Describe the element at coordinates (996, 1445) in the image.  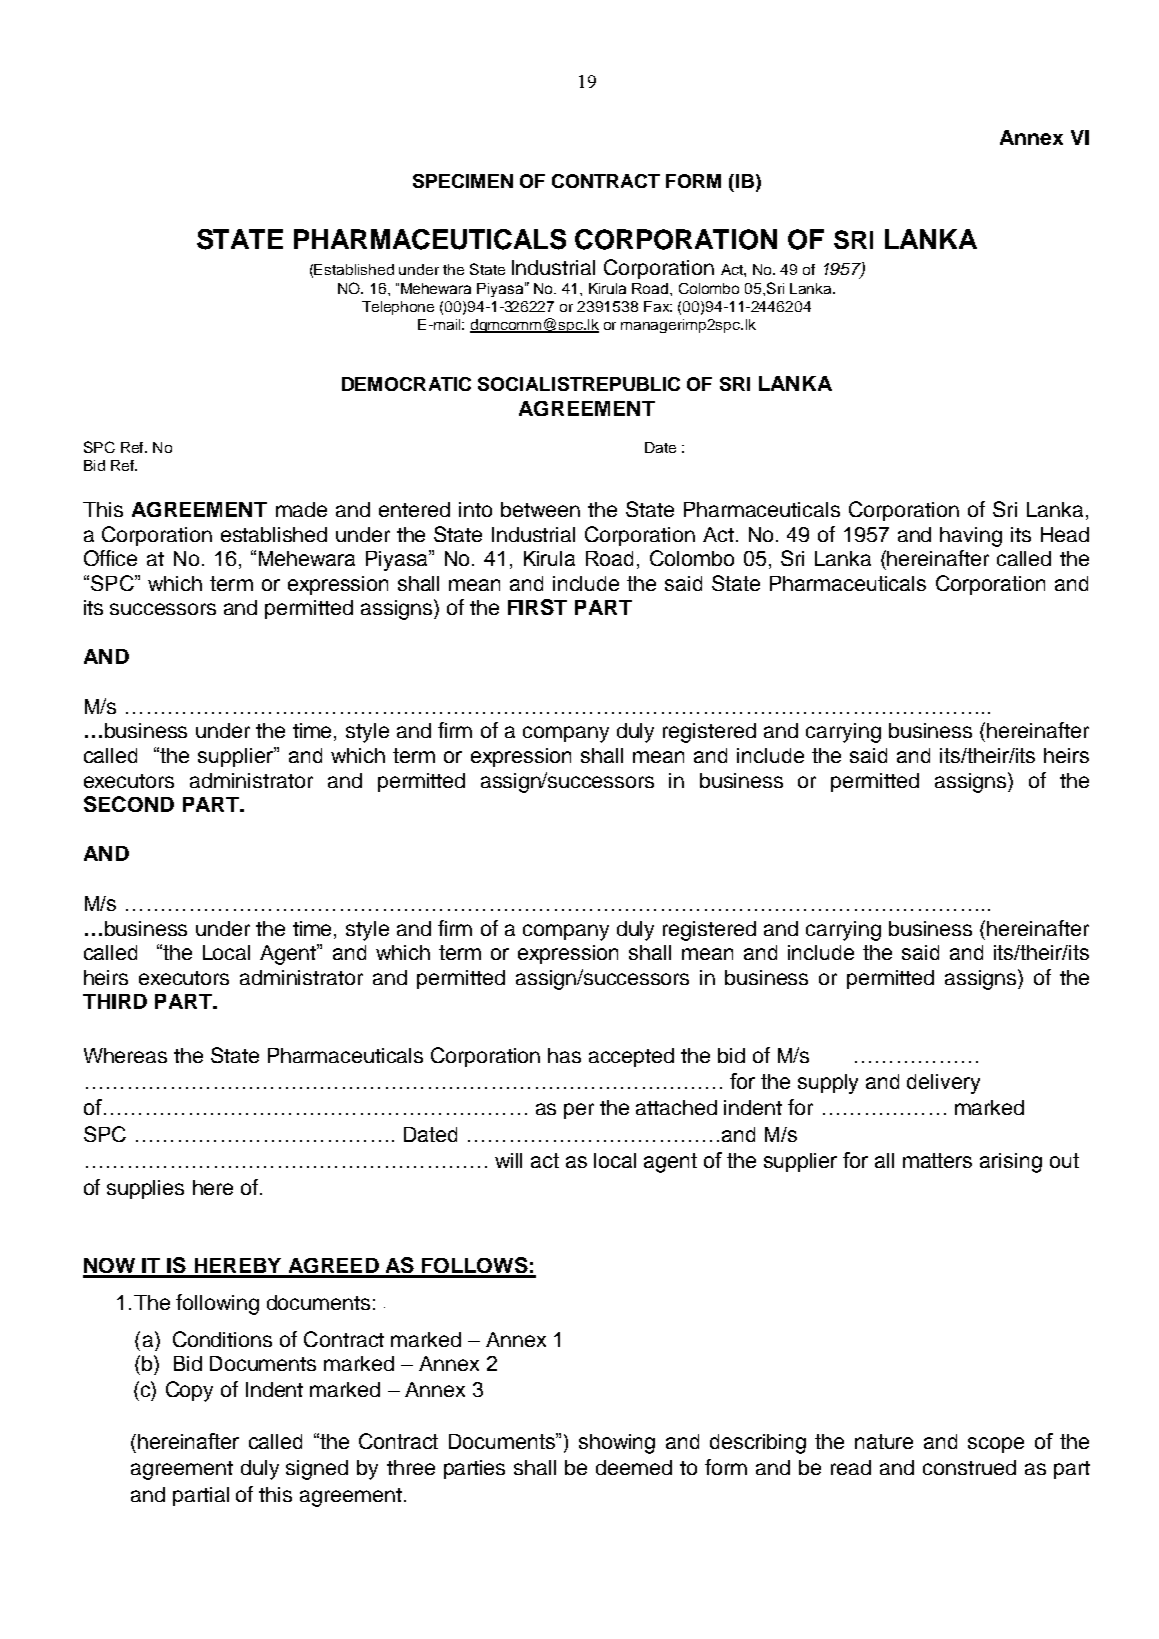
I see `scope` at that location.
